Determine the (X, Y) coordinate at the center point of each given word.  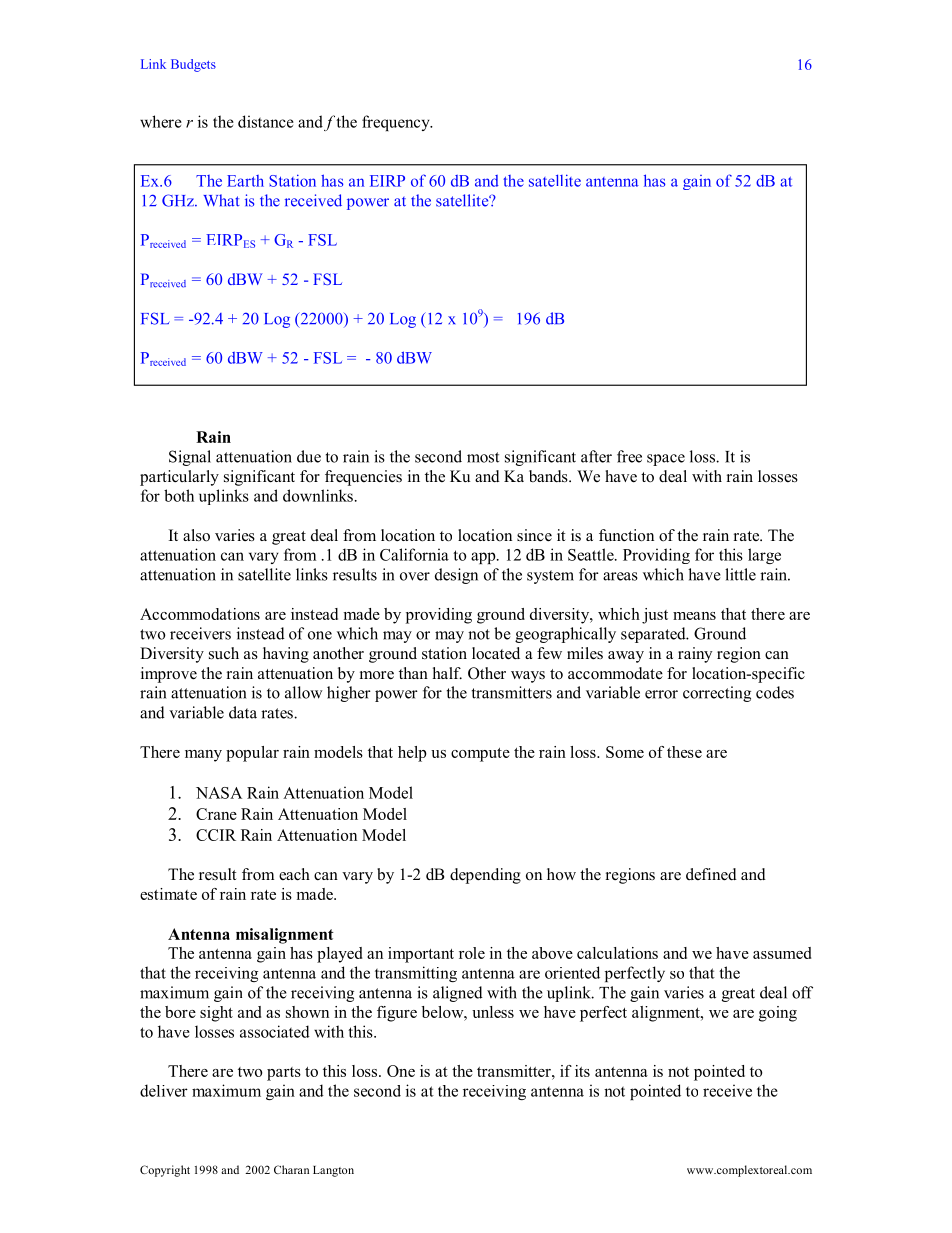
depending (485, 876)
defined (711, 874)
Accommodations (200, 614)
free (629, 456)
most (483, 457)
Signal (190, 458)
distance (266, 121)
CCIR (216, 835)
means (694, 616)
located (496, 653)
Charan (291, 1169)
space (666, 460)
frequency (397, 123)
